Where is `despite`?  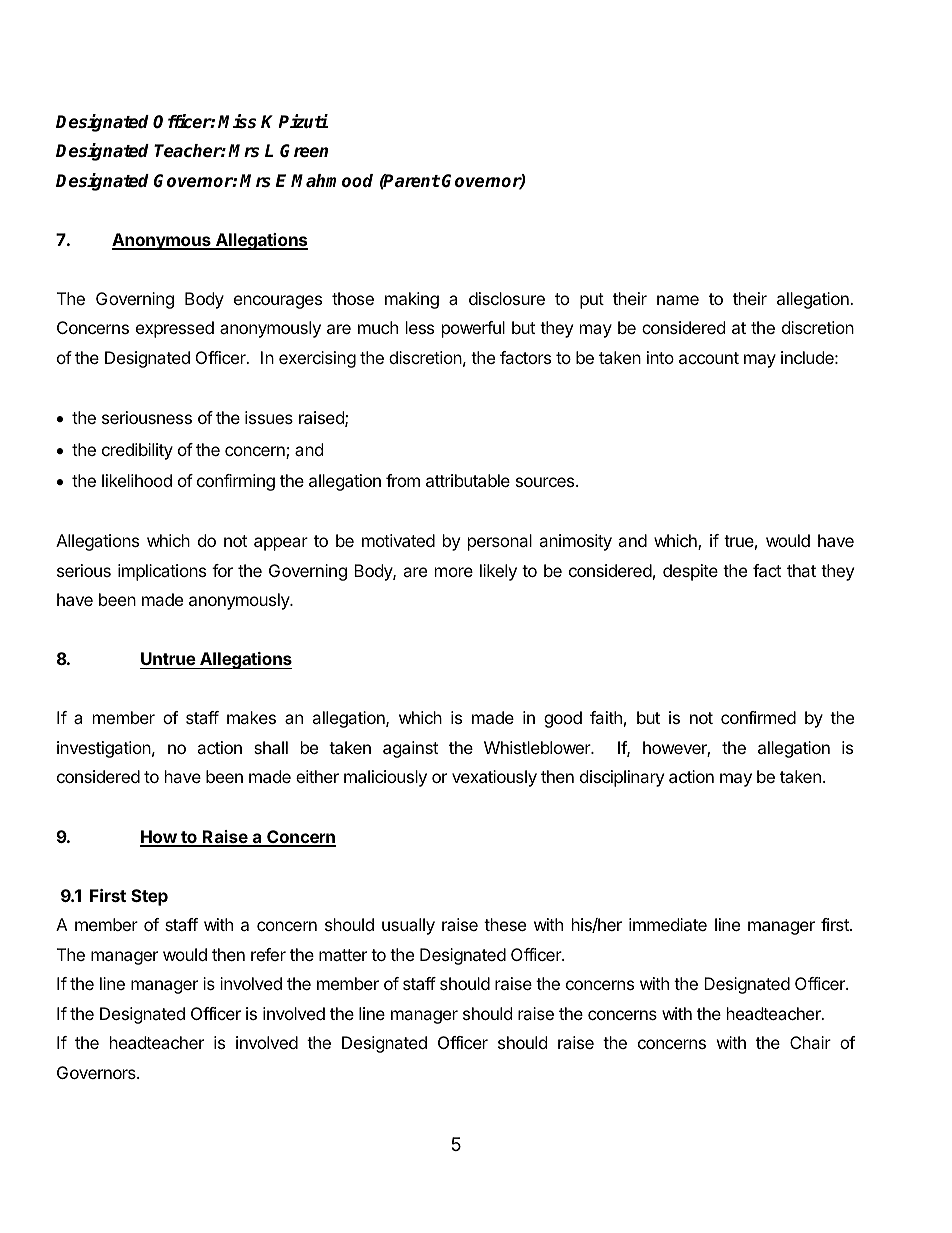
despite is located at coordinates (690, 572).
